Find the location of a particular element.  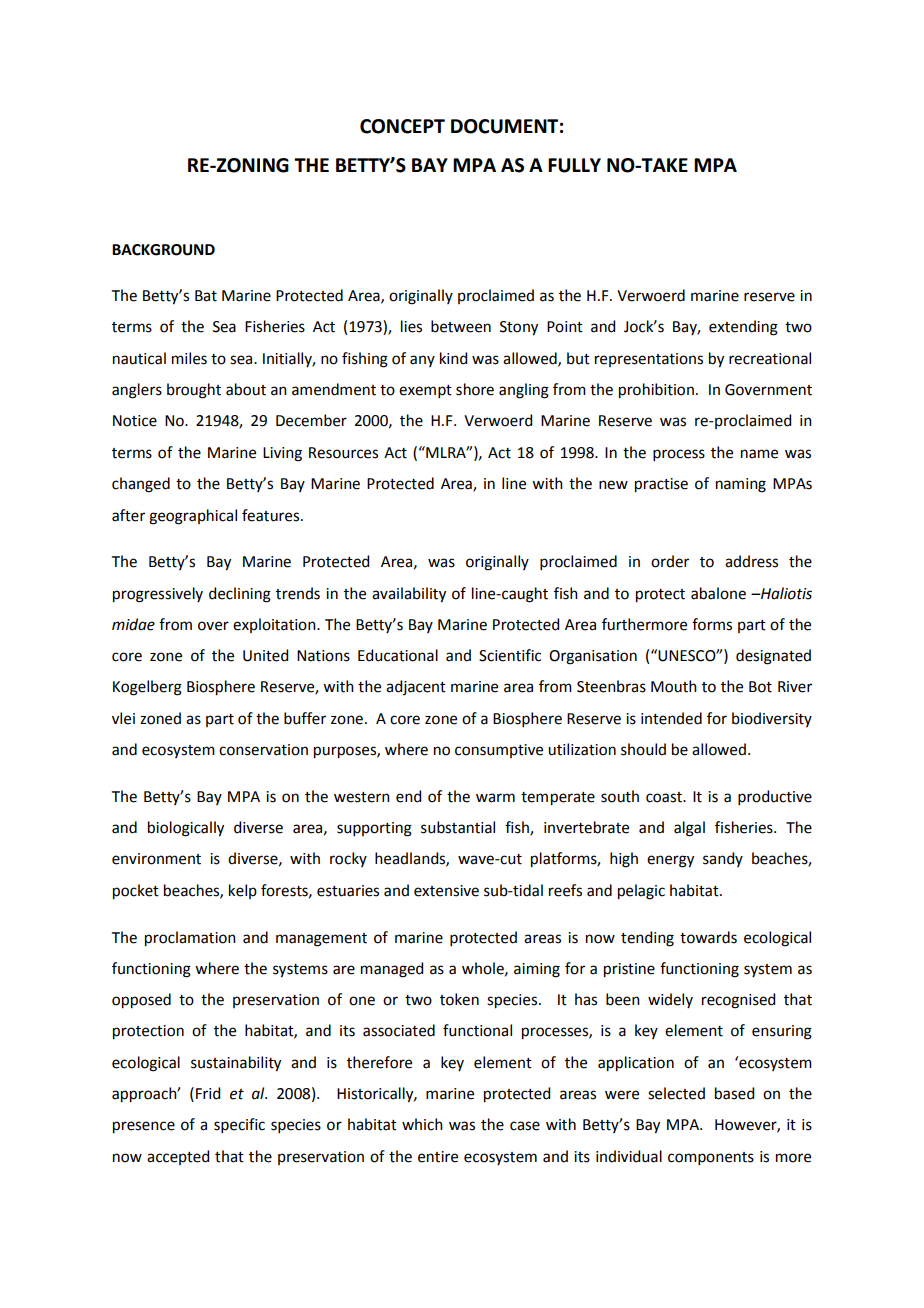

United is located at coordinates (265, 655).
